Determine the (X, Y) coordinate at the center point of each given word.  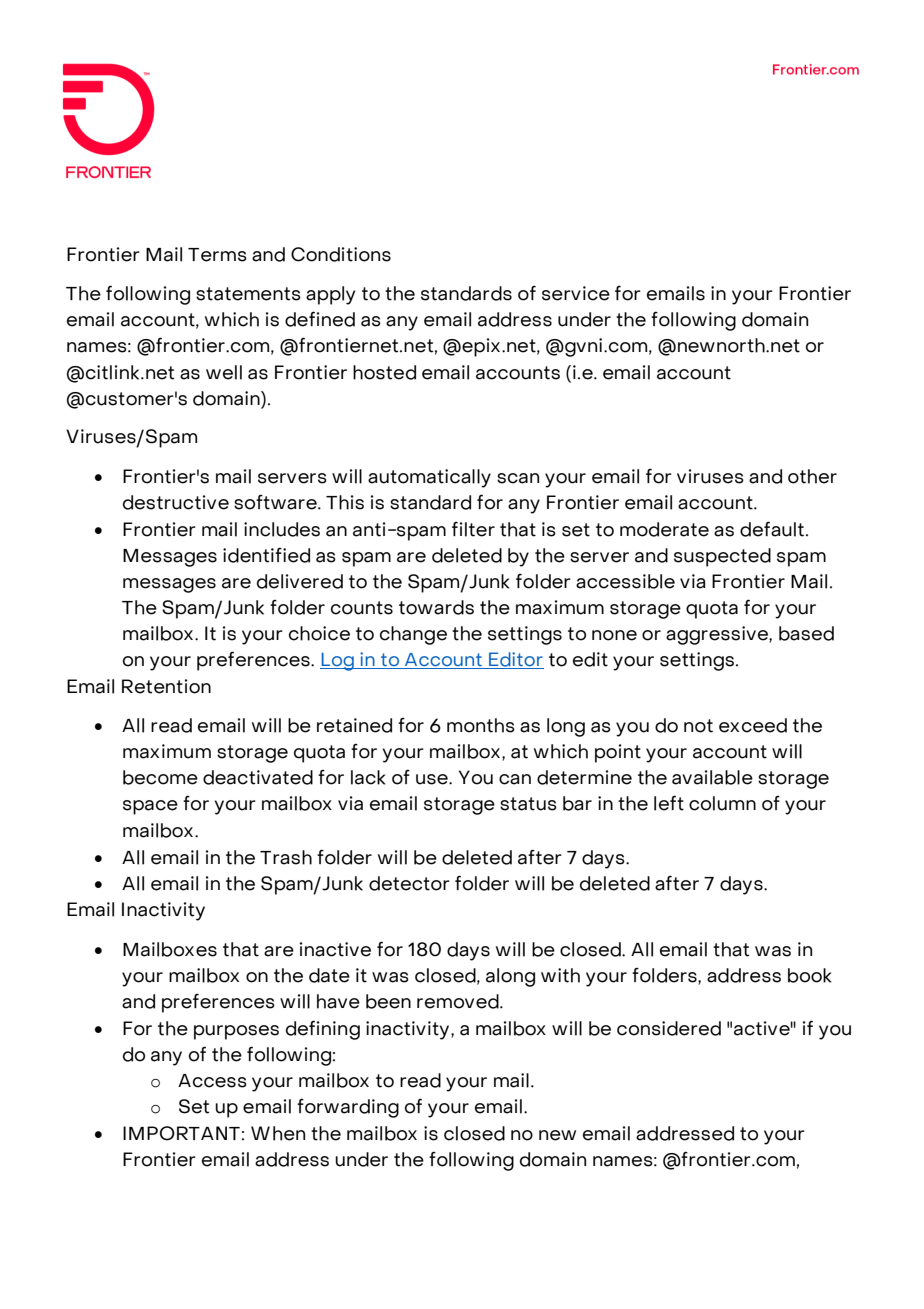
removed (459, 1001)
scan (518, 478)
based (806, 633)
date (329, 975)
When (278, 1133)
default (772, 529)
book (809, 975)
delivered (300, 581)
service (576, 293)
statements (248, 294)
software (276, 502)
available (712, 777)
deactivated (258, 777)
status (528, 804)
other (812, 476)
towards (436, 607)
